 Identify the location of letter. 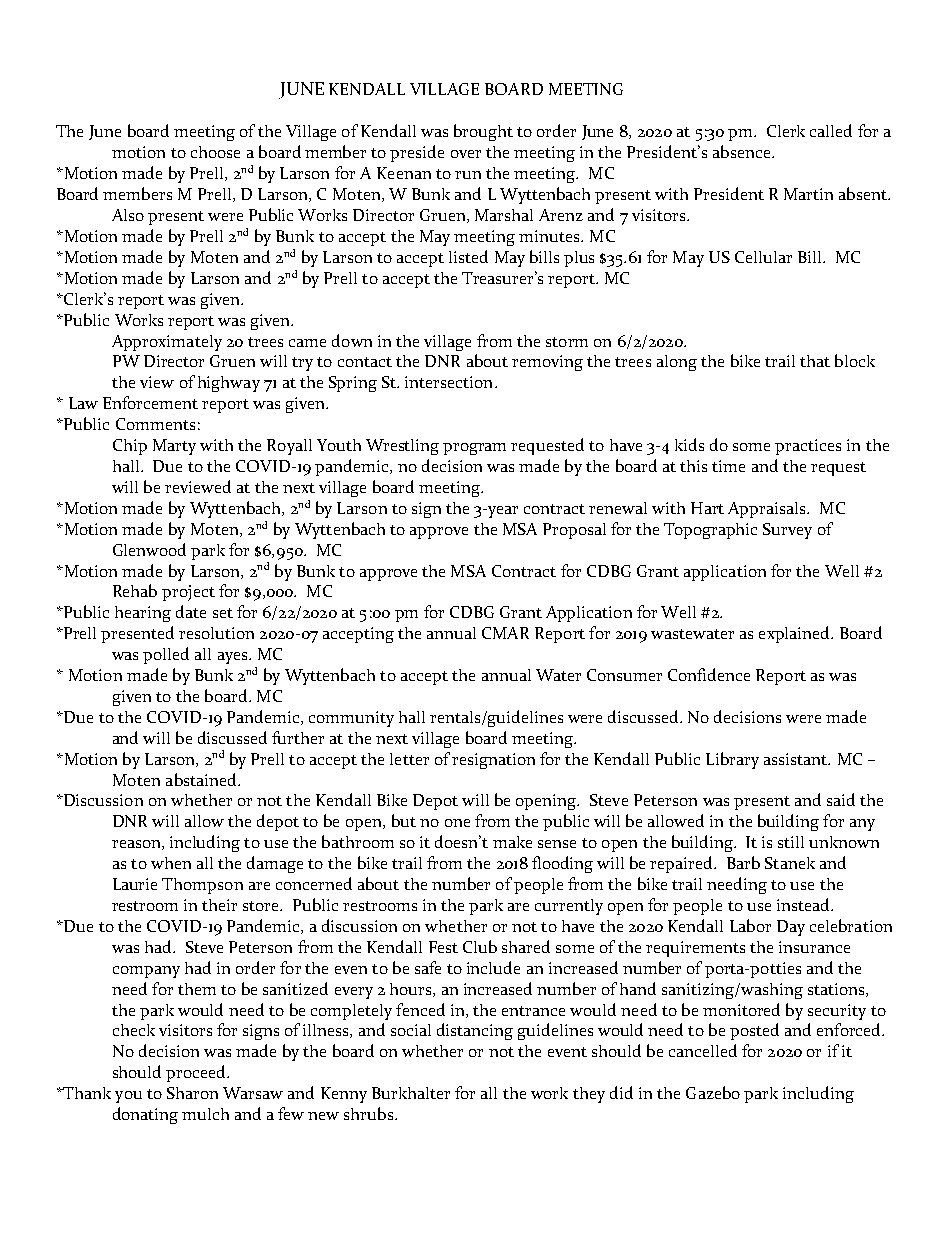
(409, 759).
